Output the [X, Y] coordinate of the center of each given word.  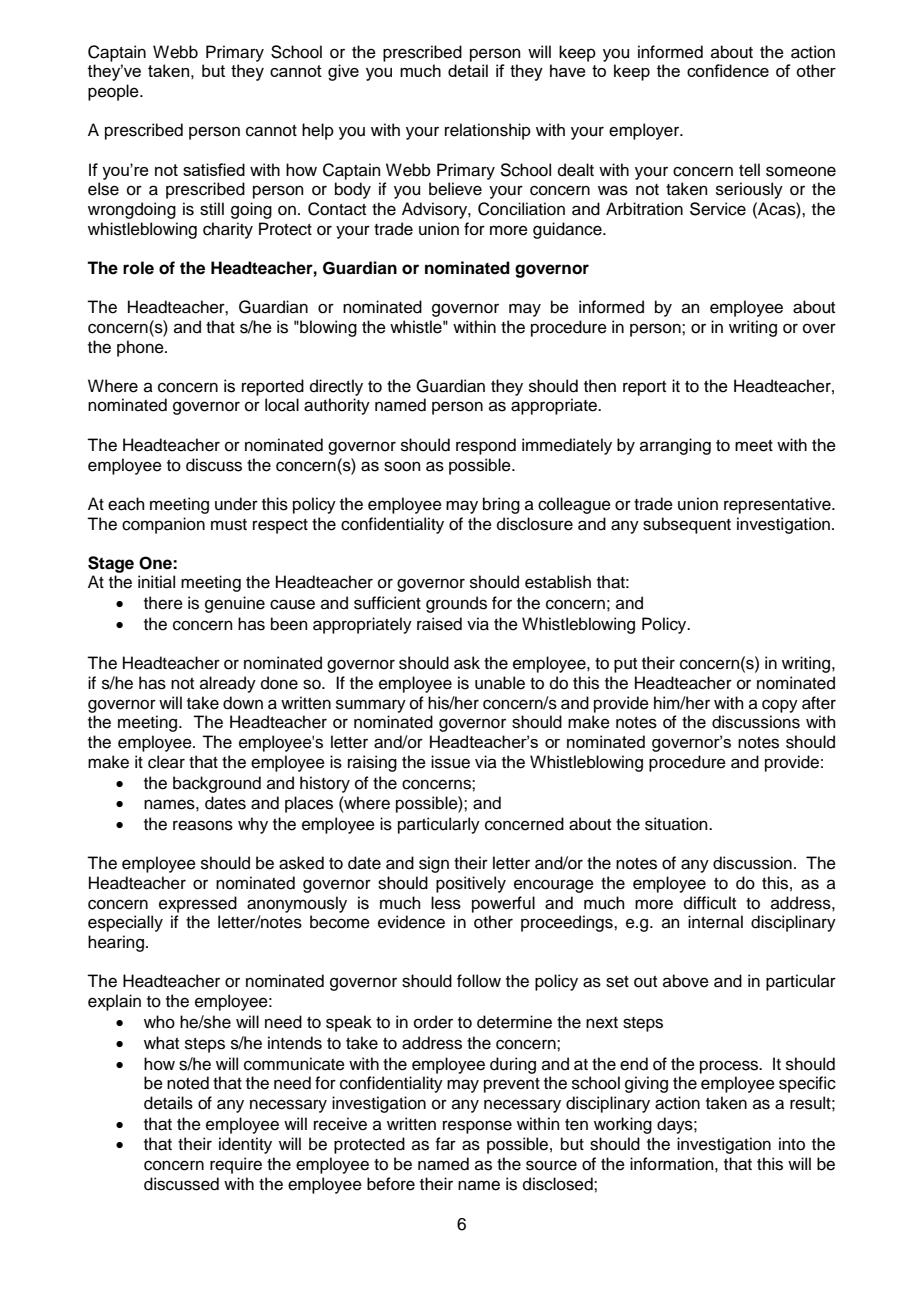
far [445, 1144]
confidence [728, 70]
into [792, 1144]
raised [439, 624]
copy [780, 706]
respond [486, 446]
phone [141, 348]
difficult [710, 903]
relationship [488, 131]
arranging [675, 446]
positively [471, 884]
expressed [198, 904]
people [114, 92]
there [163, 603]
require [236, 1165]
